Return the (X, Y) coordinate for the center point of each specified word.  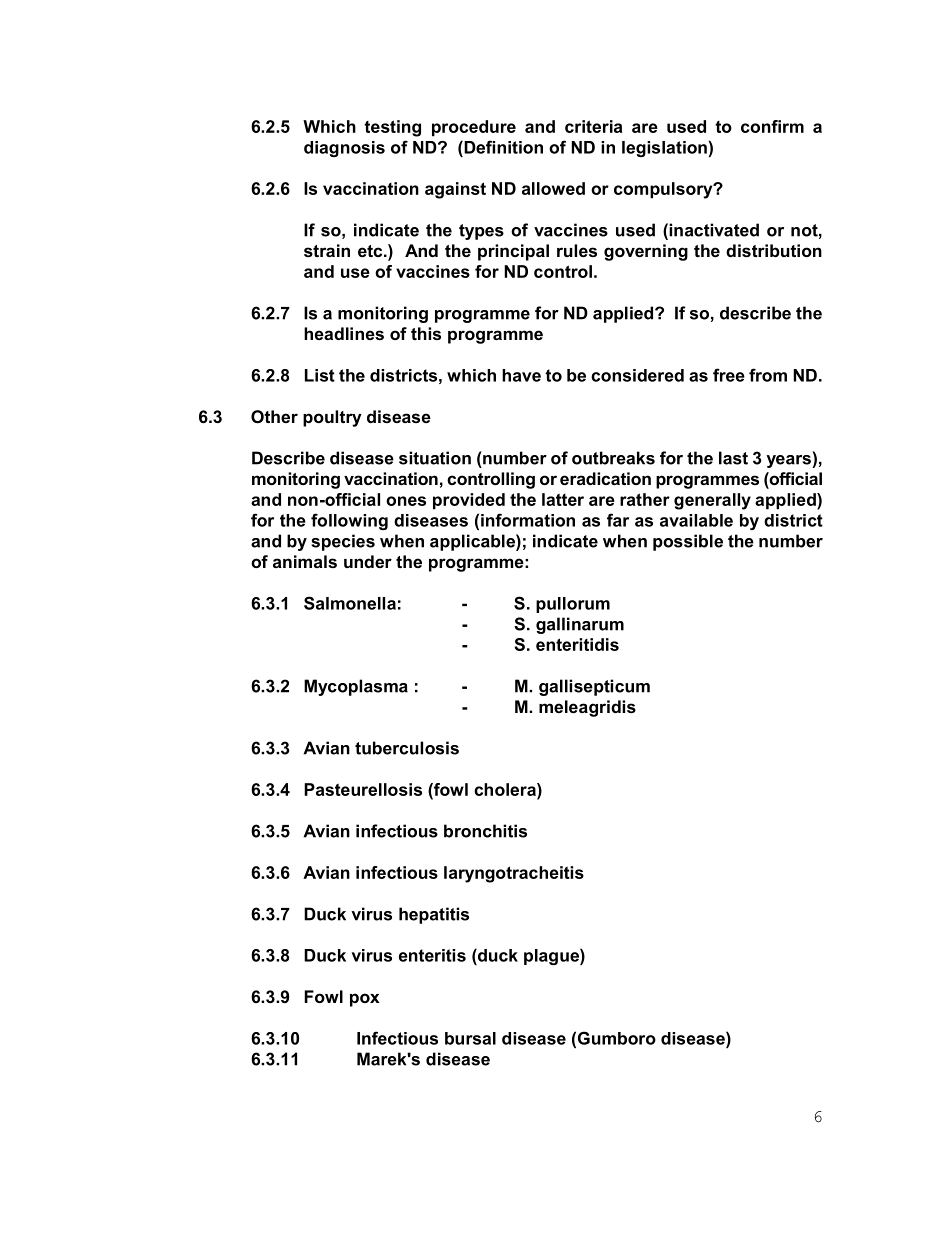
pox (365, 1000)
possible (688, 542)
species (343, 542)
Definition (502, 147)
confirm (772, 126)
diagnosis (344, 149)
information (528, 520)
